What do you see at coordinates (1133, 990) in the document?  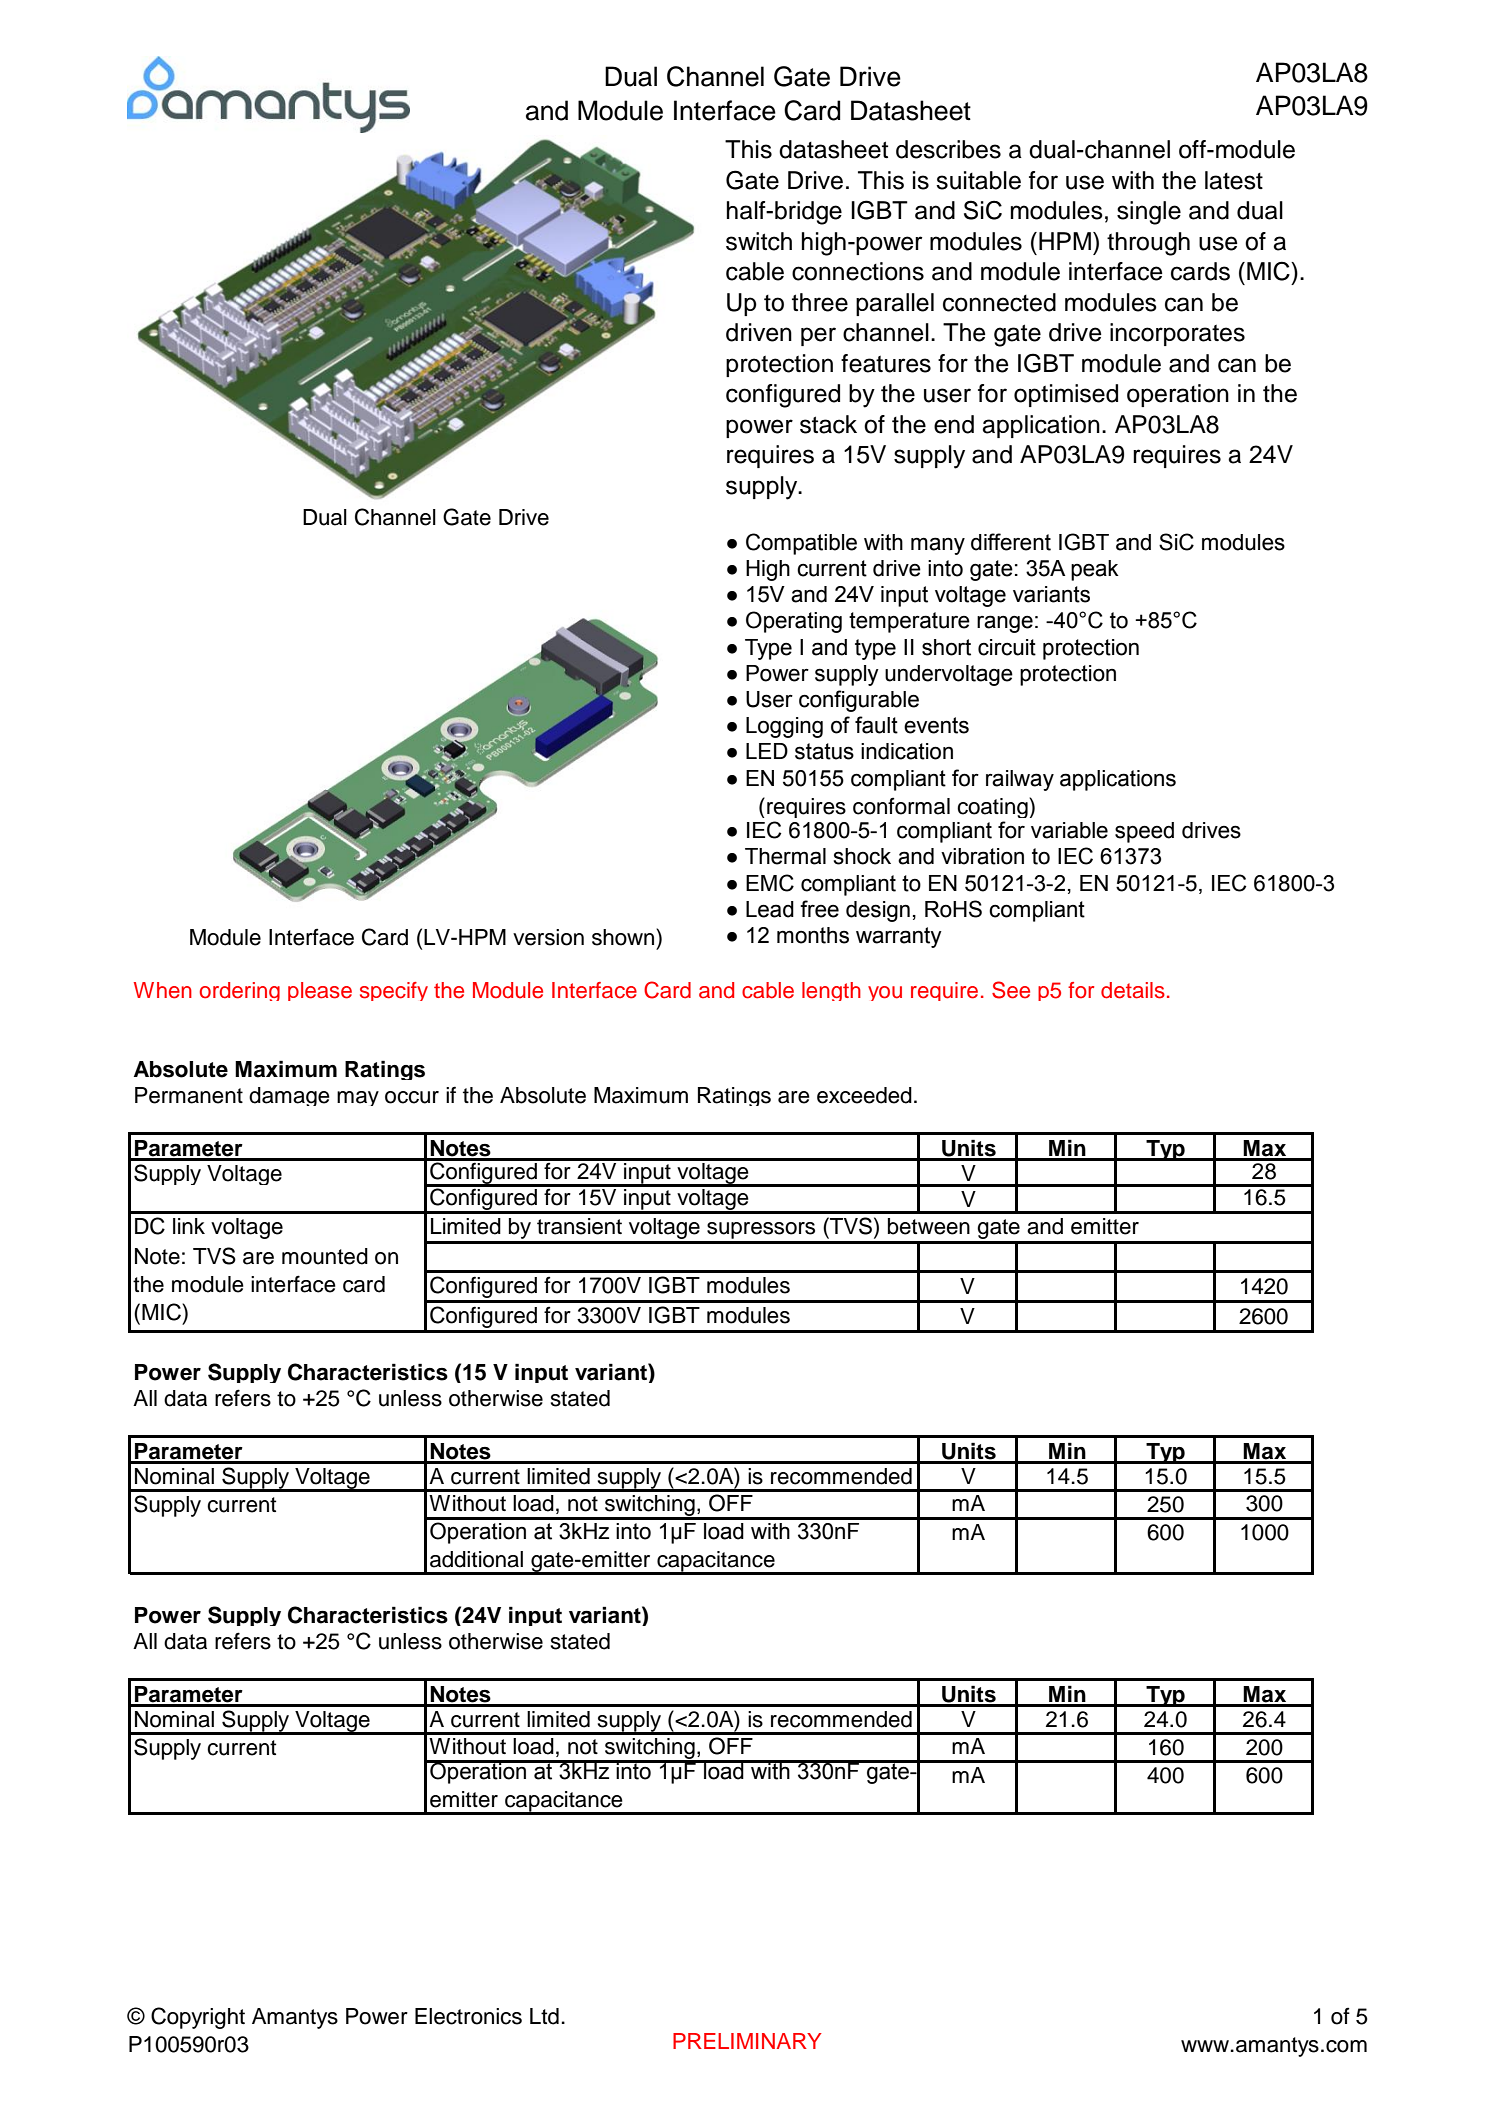 I see `details` at bounding box center [1133, 990].
